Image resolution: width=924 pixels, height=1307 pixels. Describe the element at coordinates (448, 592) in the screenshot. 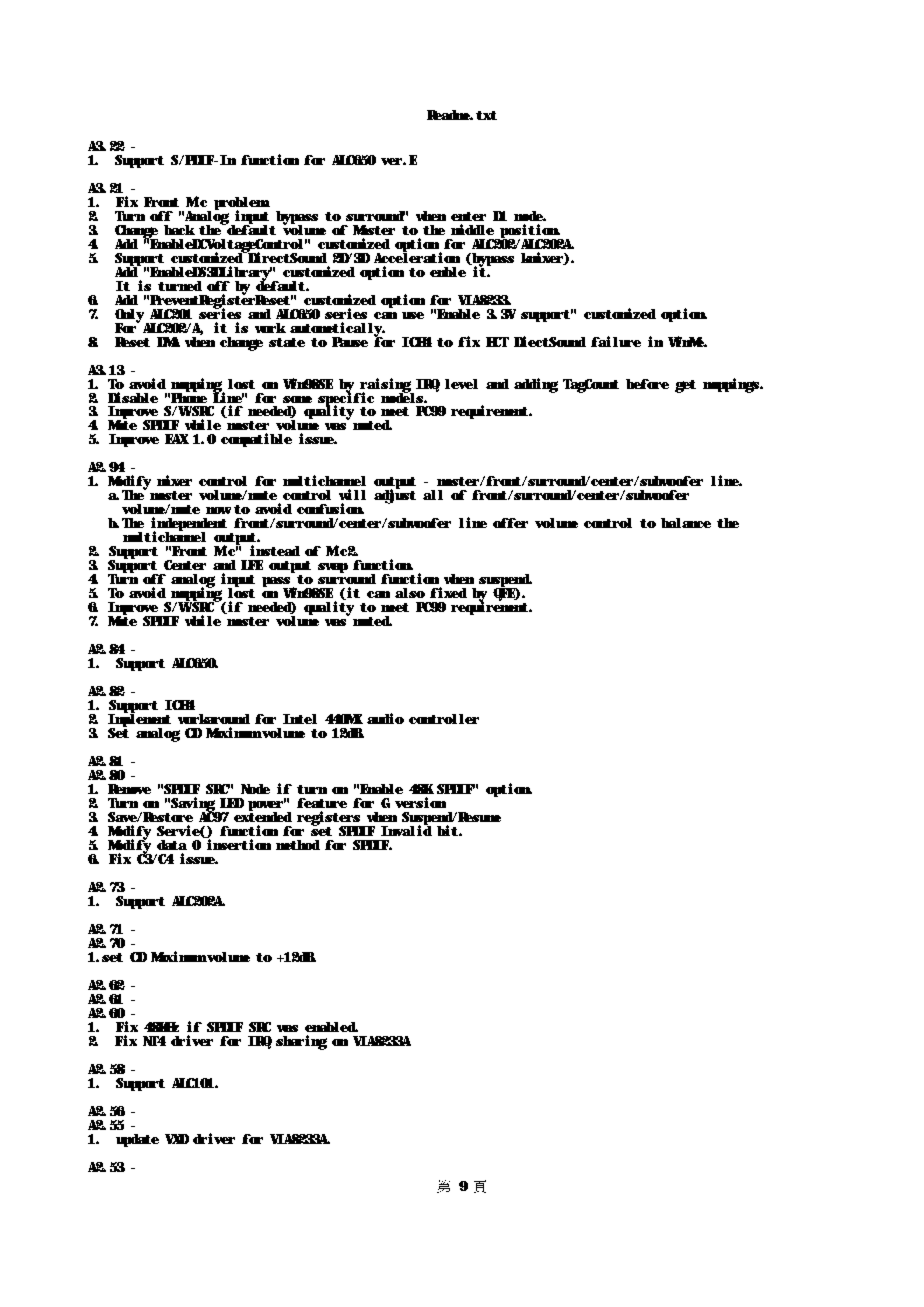

I see `fixed` at that location.
